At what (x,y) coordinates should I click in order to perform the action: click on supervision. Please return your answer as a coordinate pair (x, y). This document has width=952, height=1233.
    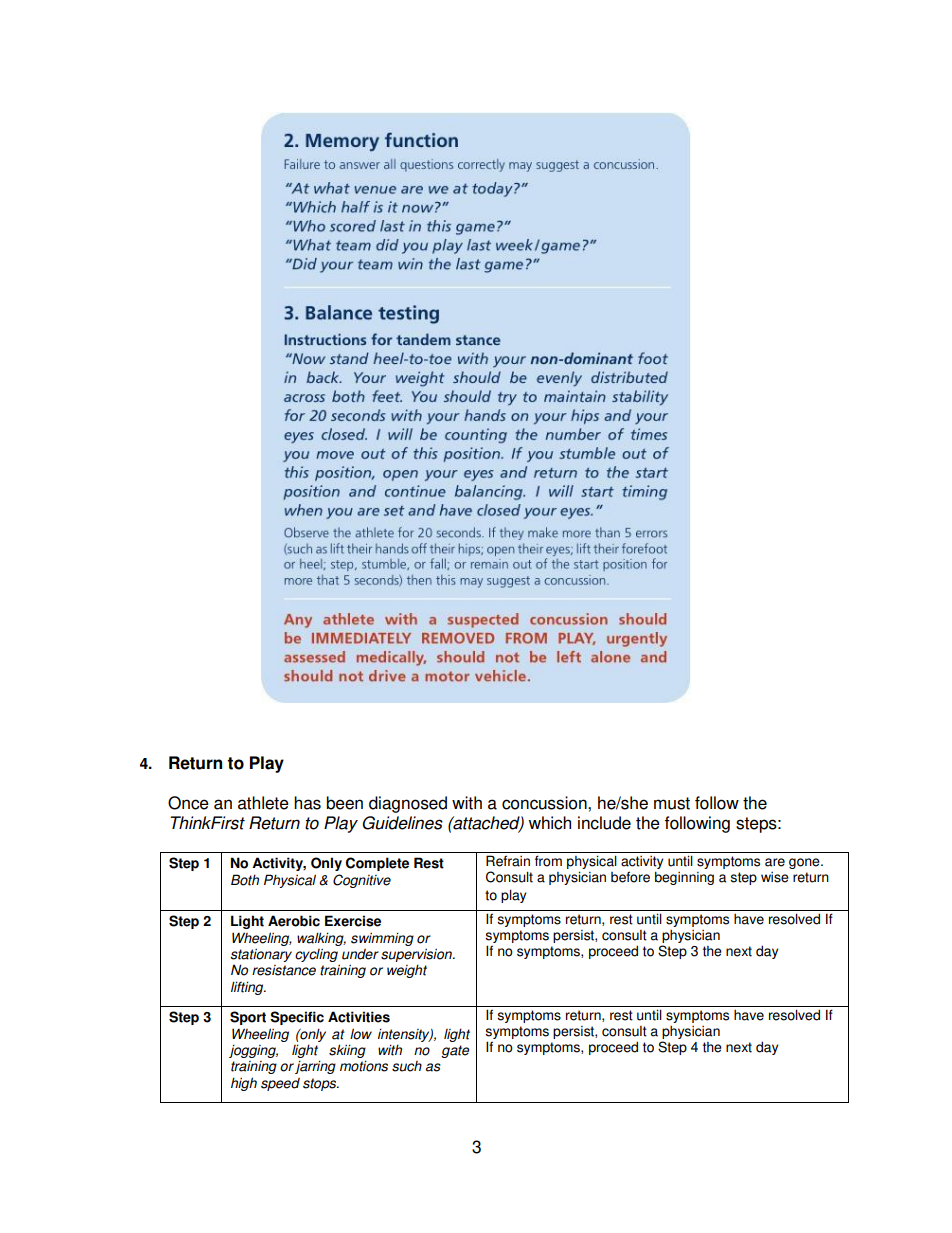
    Looking at the image, I should click on (417, 955).
